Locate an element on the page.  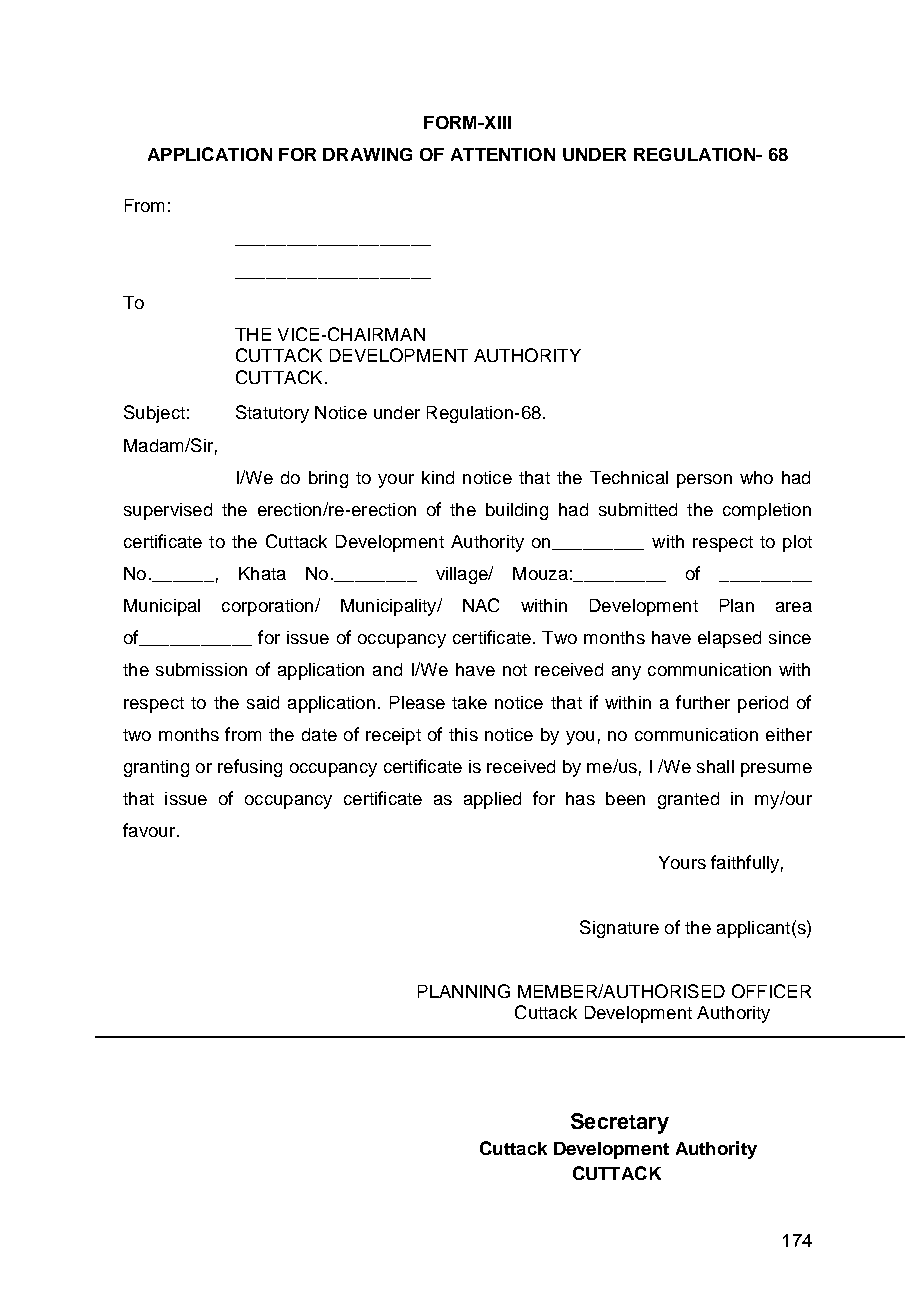
Statutory is located at coordinates (272, 414).
